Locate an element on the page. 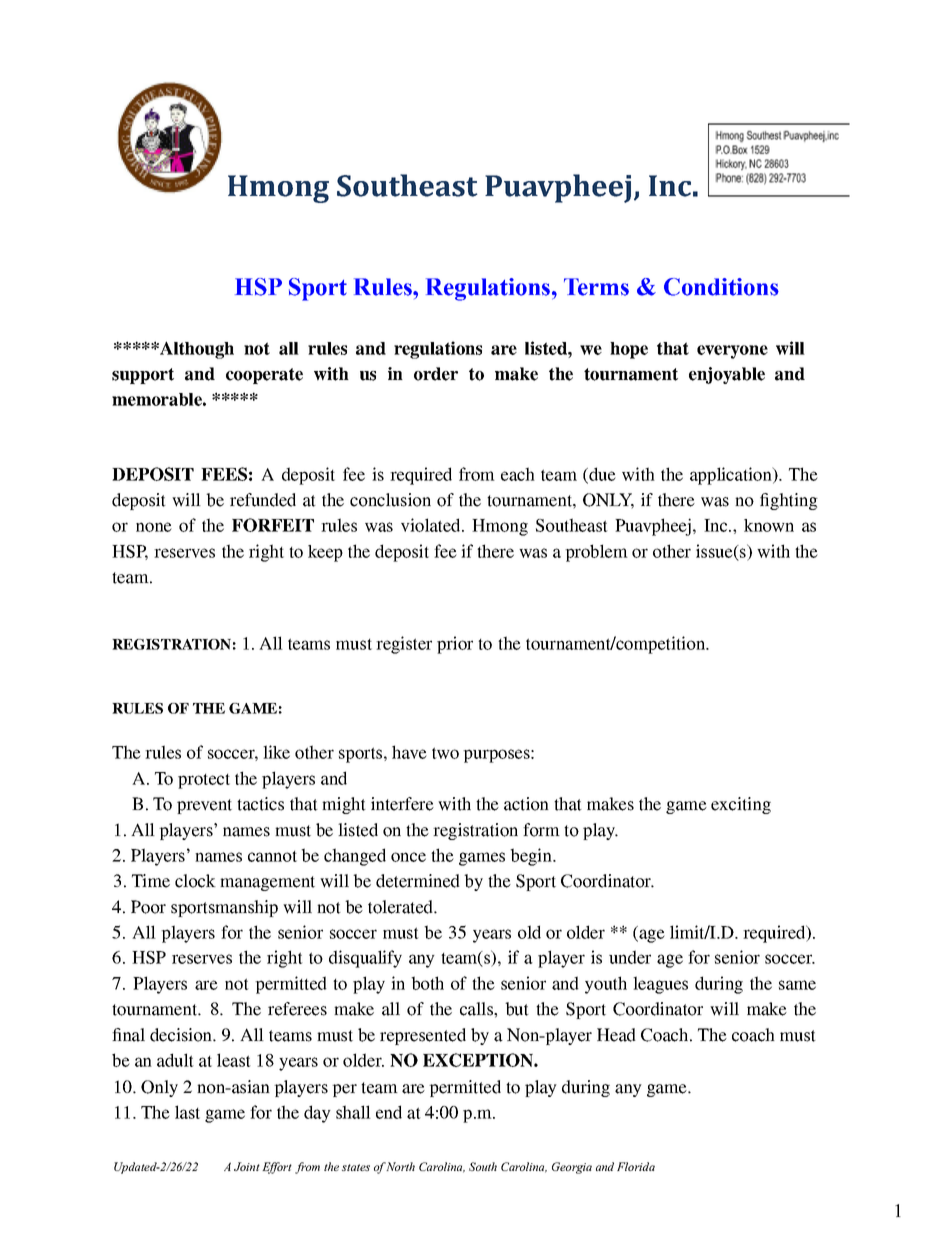 Image resolution: width=952 pixels, height=1233 pixels. two is located at coordinates (445, 753).
